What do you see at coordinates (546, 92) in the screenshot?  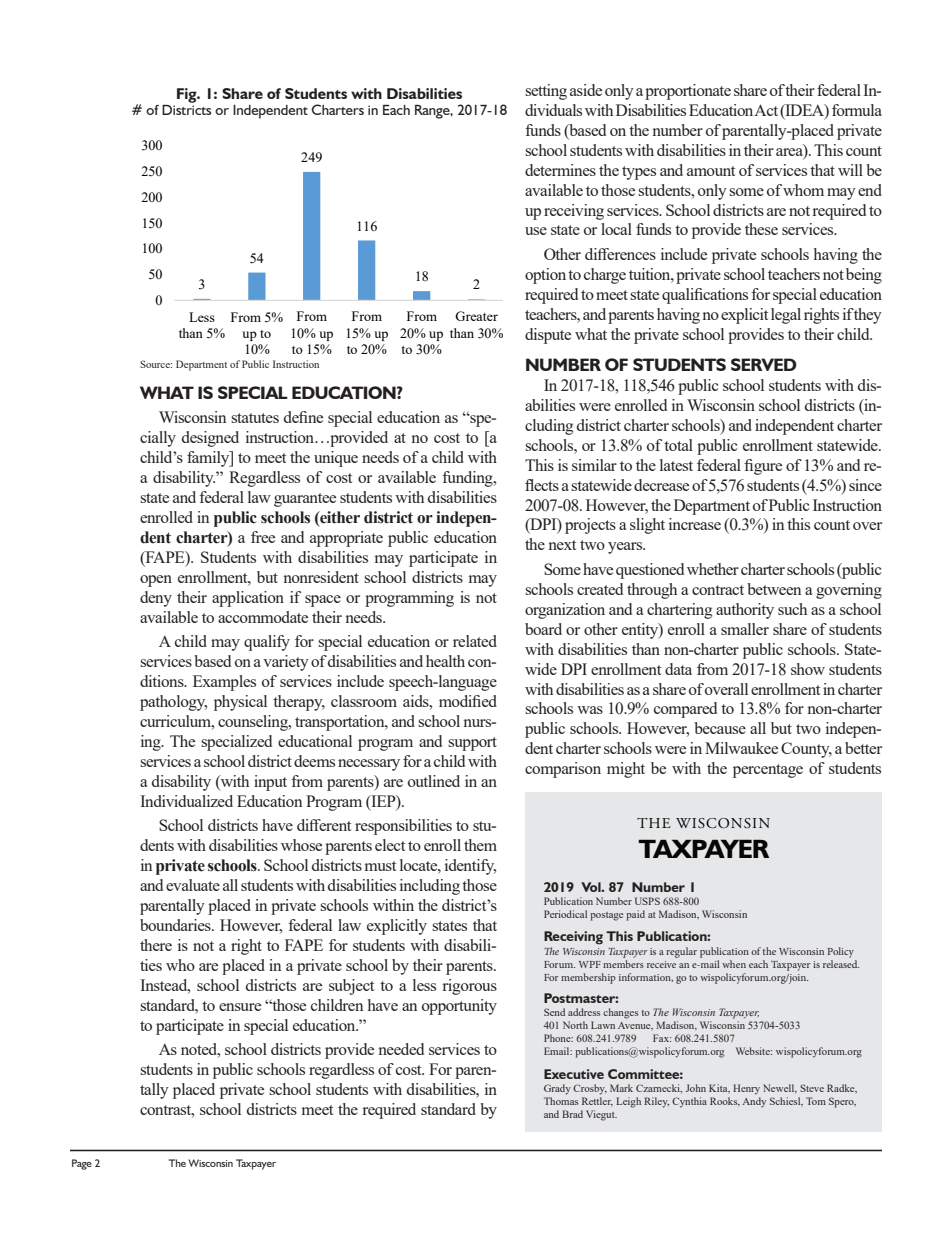 I see `setting` at bounding box center [546, 92].
